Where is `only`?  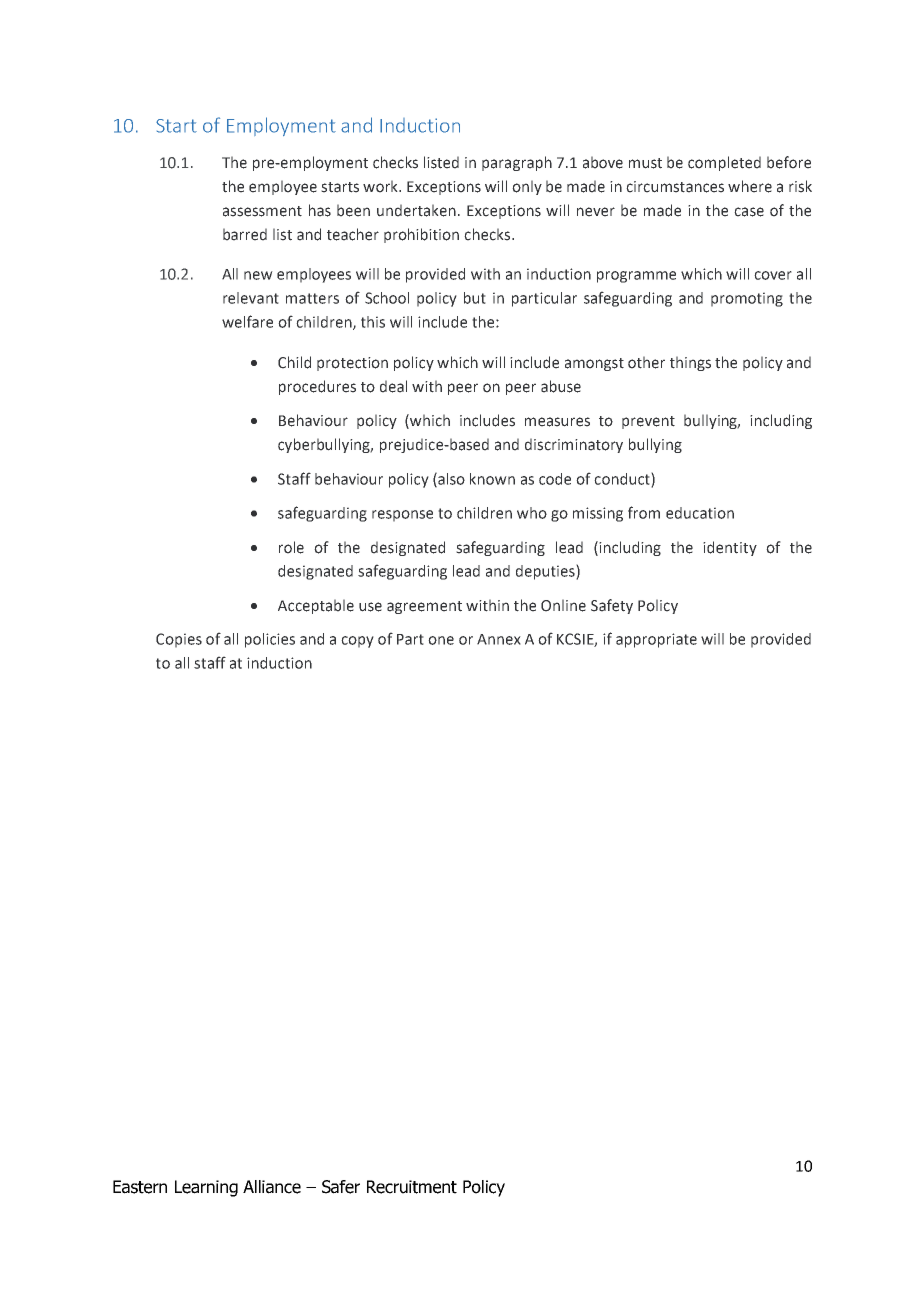 only is located at coordinates (527, 187).
